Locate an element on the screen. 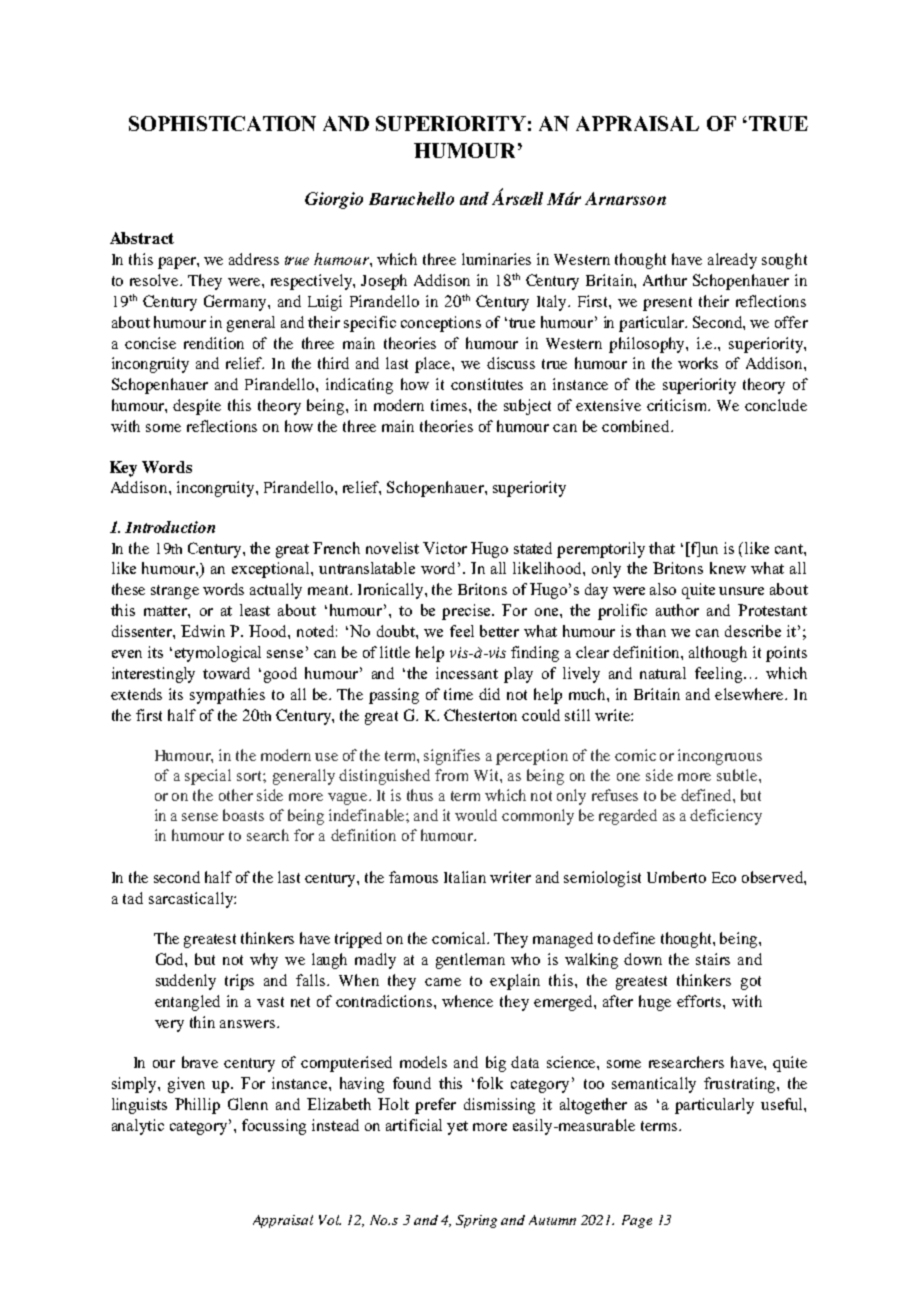 The height and width of the screenshot is (1309, 924). although is located at coordinates (718, 654).
